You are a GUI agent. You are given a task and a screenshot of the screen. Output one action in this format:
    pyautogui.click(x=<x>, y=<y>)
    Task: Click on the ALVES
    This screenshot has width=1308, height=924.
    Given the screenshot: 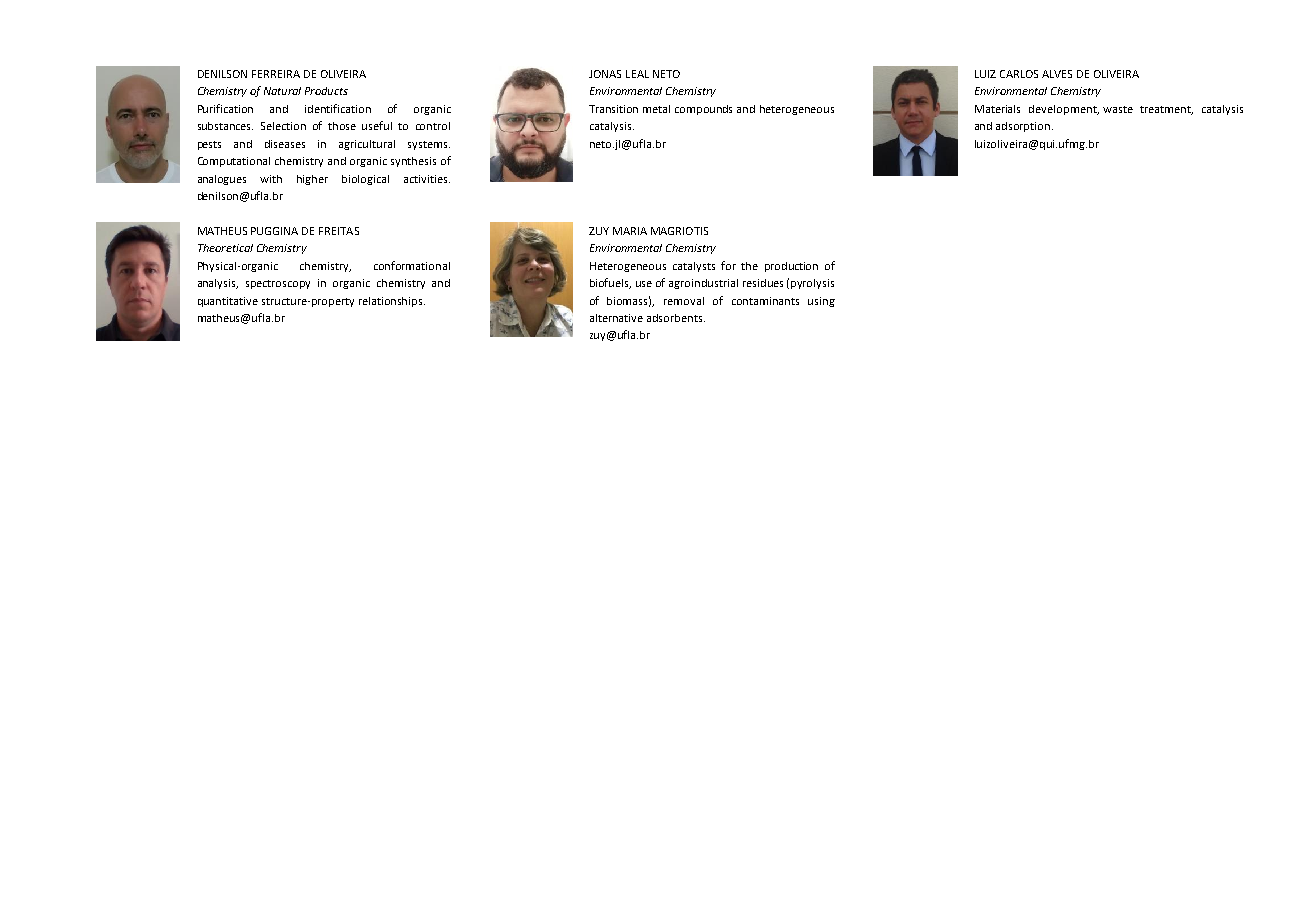 What is the action you would take?
    pyautogui.click(x=1057, y=74)
